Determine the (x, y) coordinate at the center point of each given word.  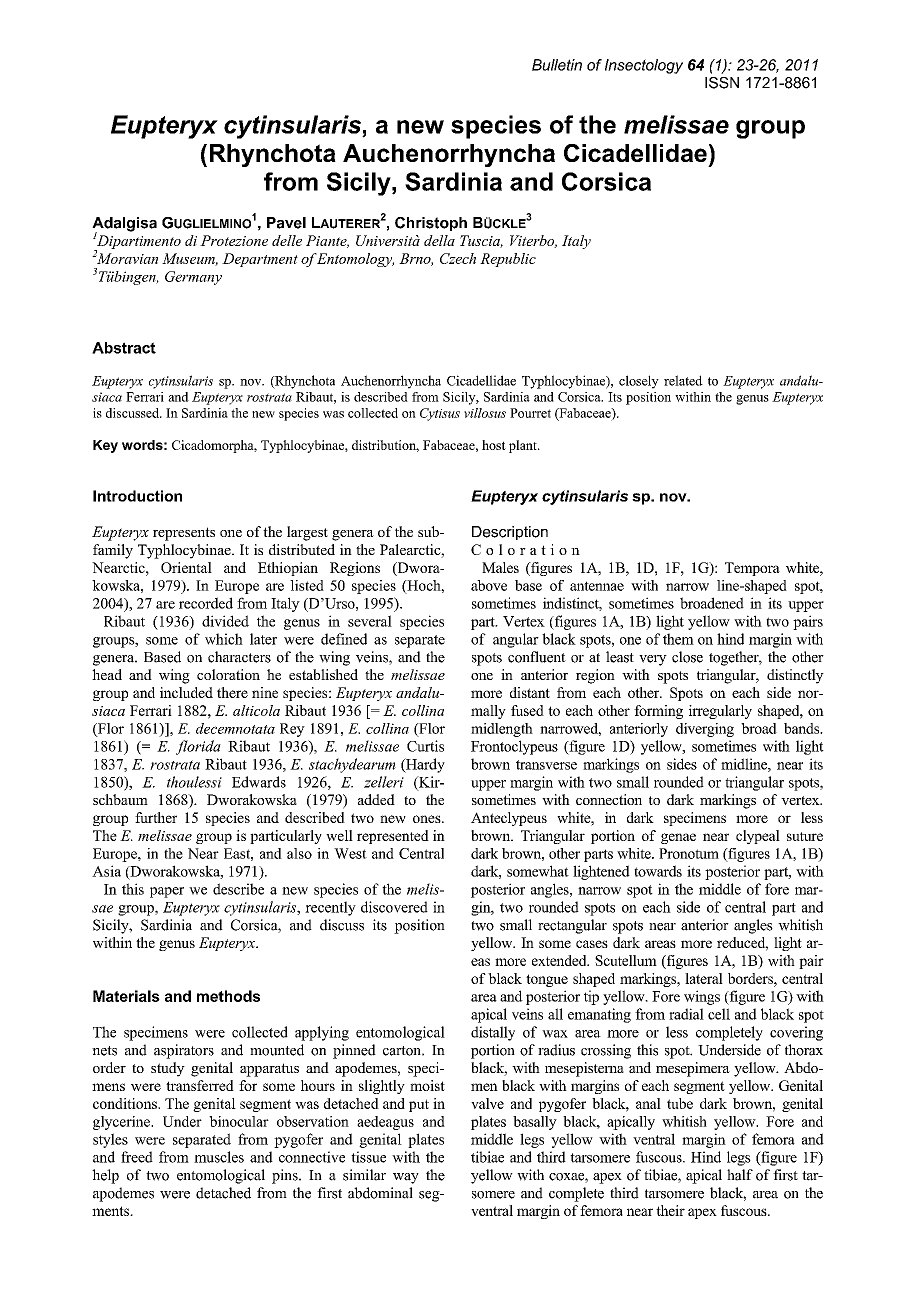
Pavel (286, 223)
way (406, 1178)
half (740, 1175)
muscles (219, 1157)
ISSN (722, 83)
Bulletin (557, 65)
